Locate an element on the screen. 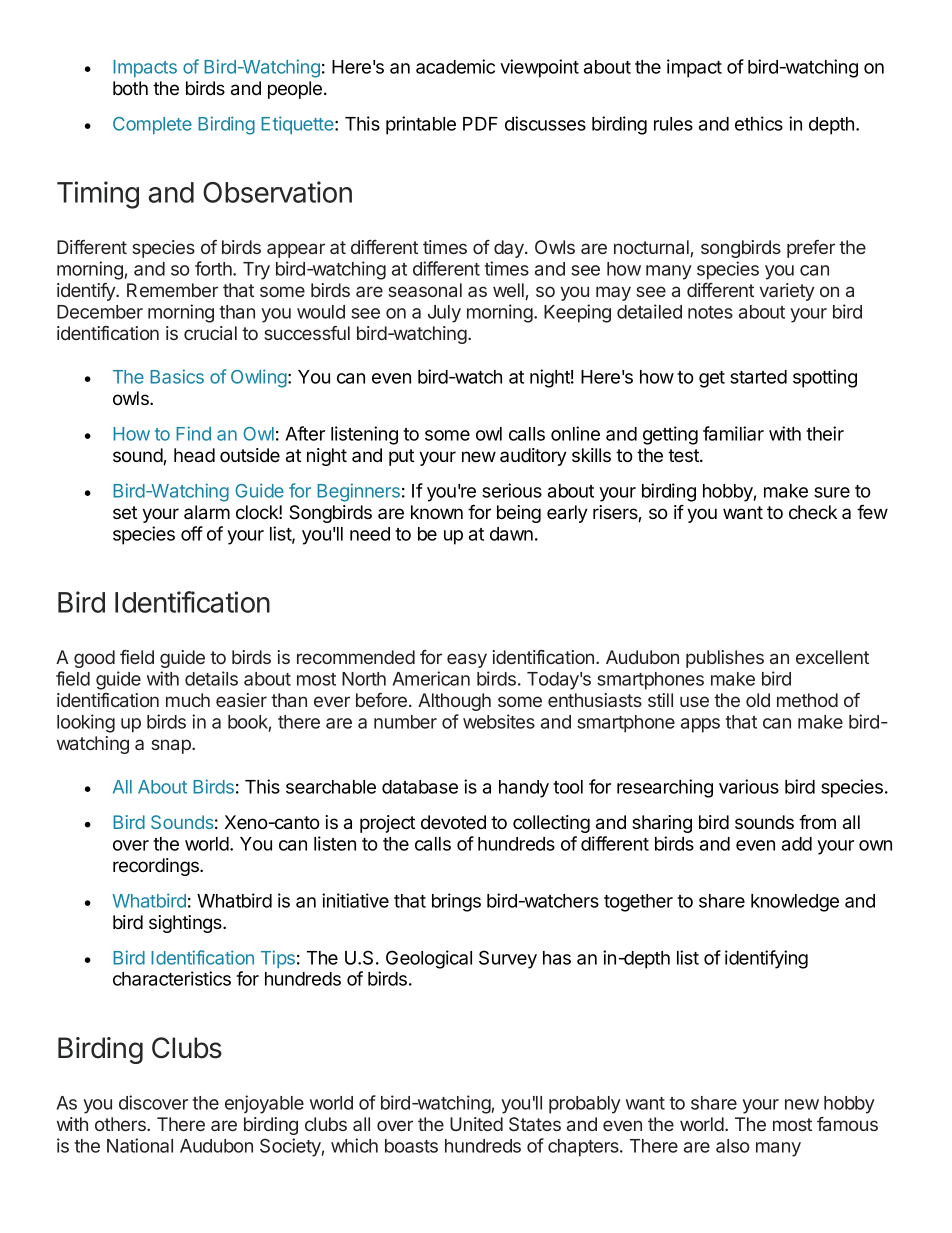 This screenshot has height=1233, width=952. handy is located at coordinates (524, 789).
